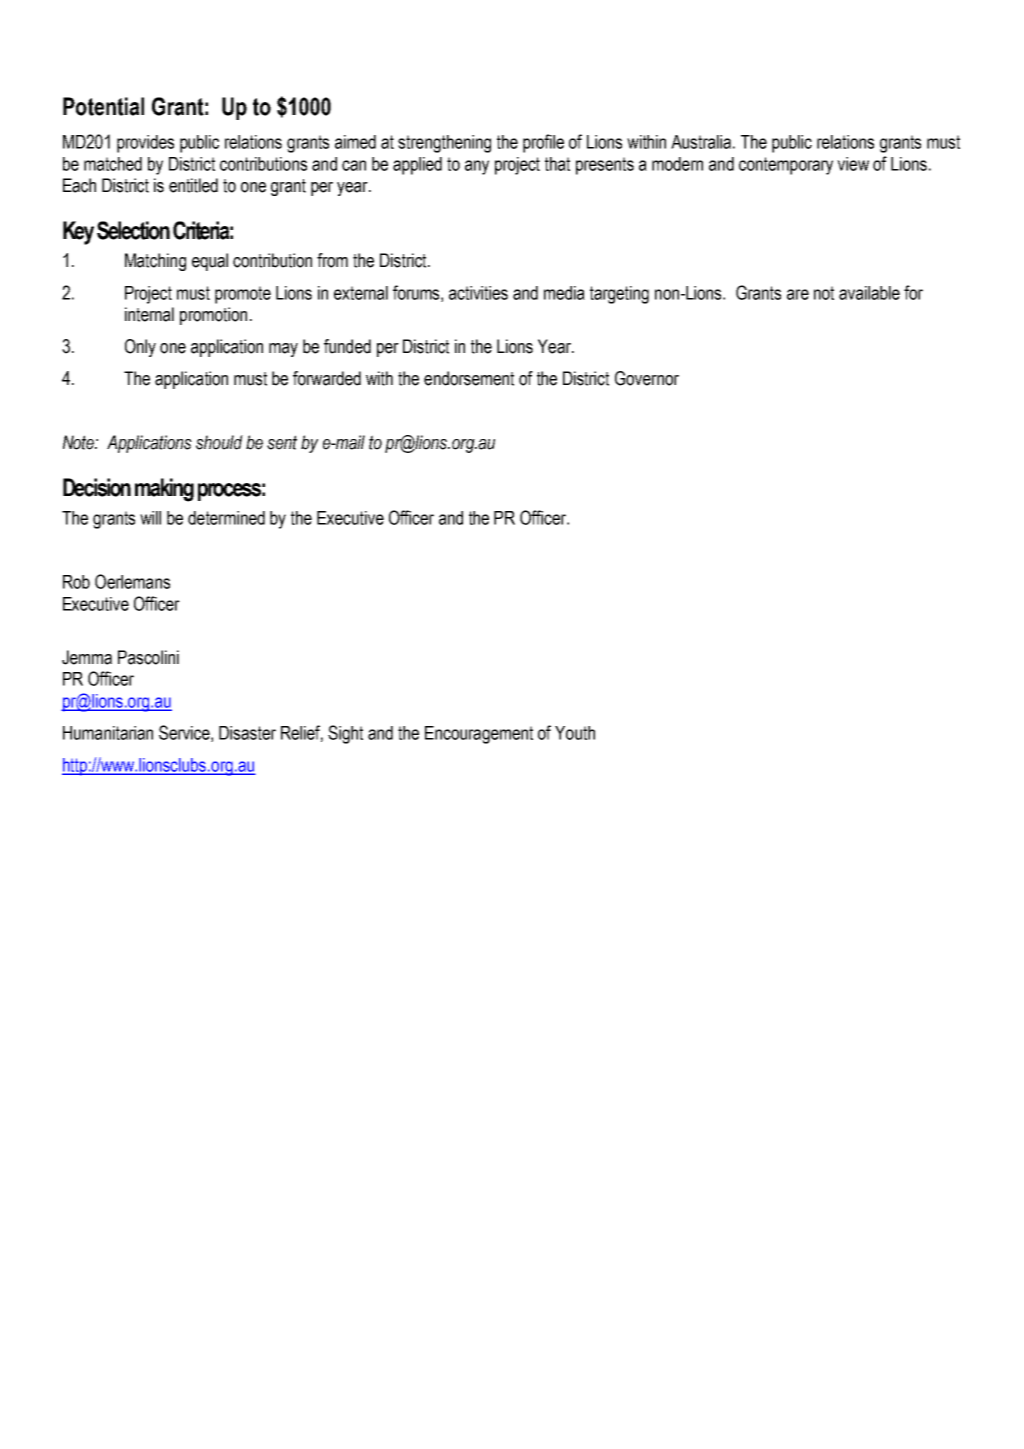  Describe the element at coordinates (647, 378) in the page. I see `Governor` at that location.
